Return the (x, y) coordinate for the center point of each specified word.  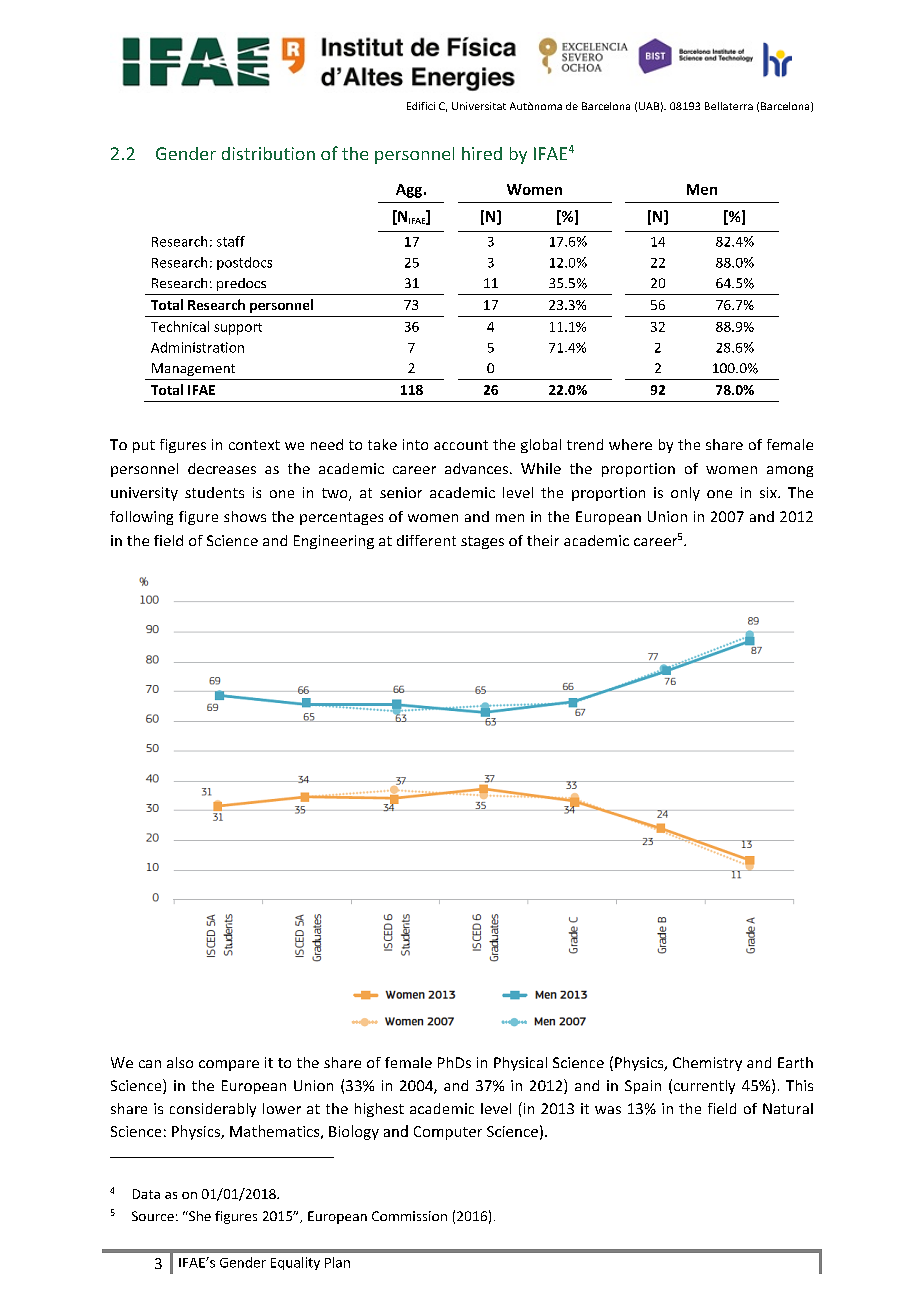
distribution (268, 153)
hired (482, 153)
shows (245, 516)
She (199, 1216)
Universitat (479, 106)
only (685, 494)
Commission (409, 1216)
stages (482, 542)
